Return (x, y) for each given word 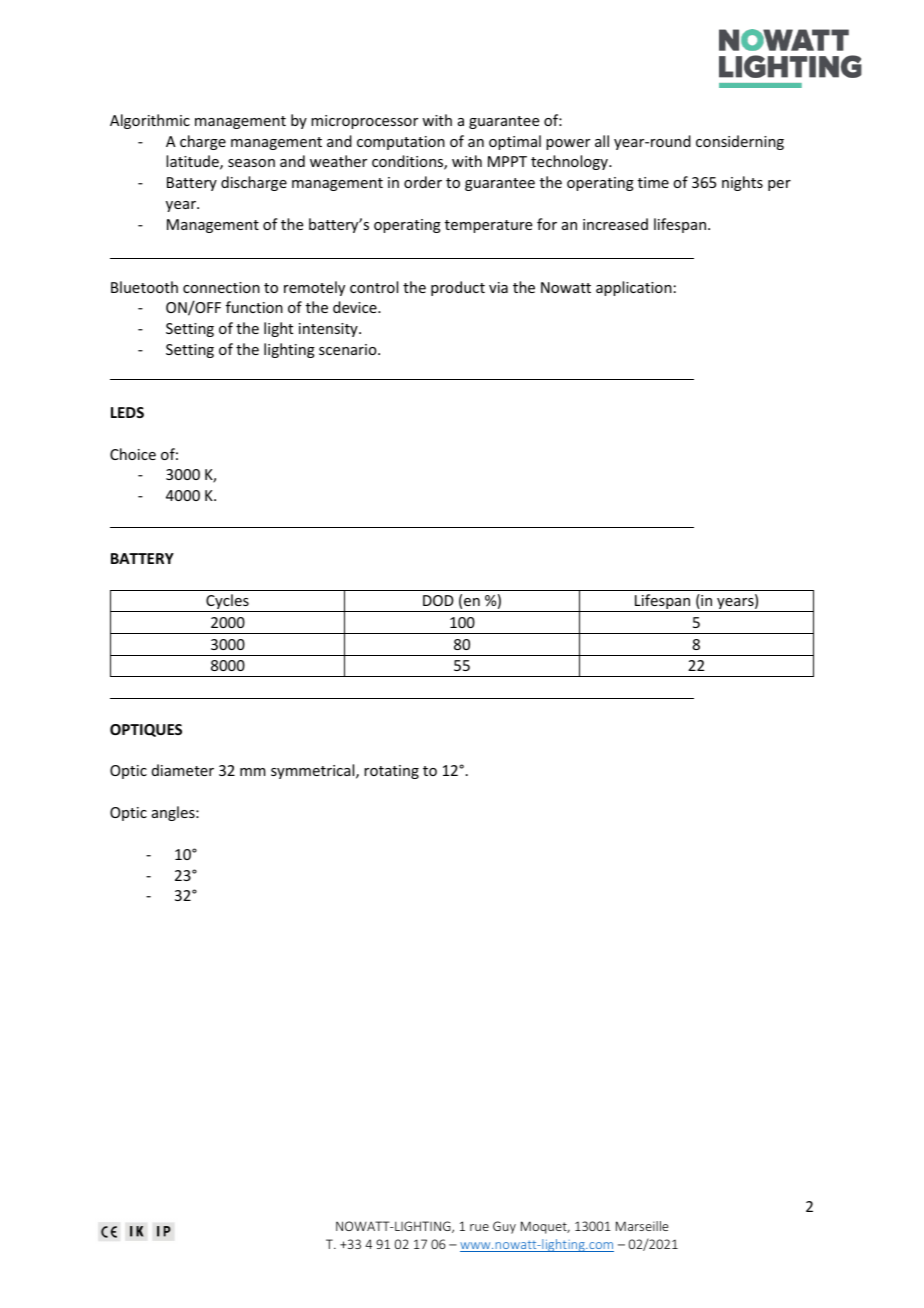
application (634, 288)
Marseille (642, 1226)
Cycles (227, 603)
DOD (438, 600)
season (251, 163)
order (423, 182)
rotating (391, 772)
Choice (133, 454)
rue (479, 1227)
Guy (504, 1227)
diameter (183, 770)
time (653, 182)
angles (174, 813)
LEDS (127, 412)
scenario (349, 349)
